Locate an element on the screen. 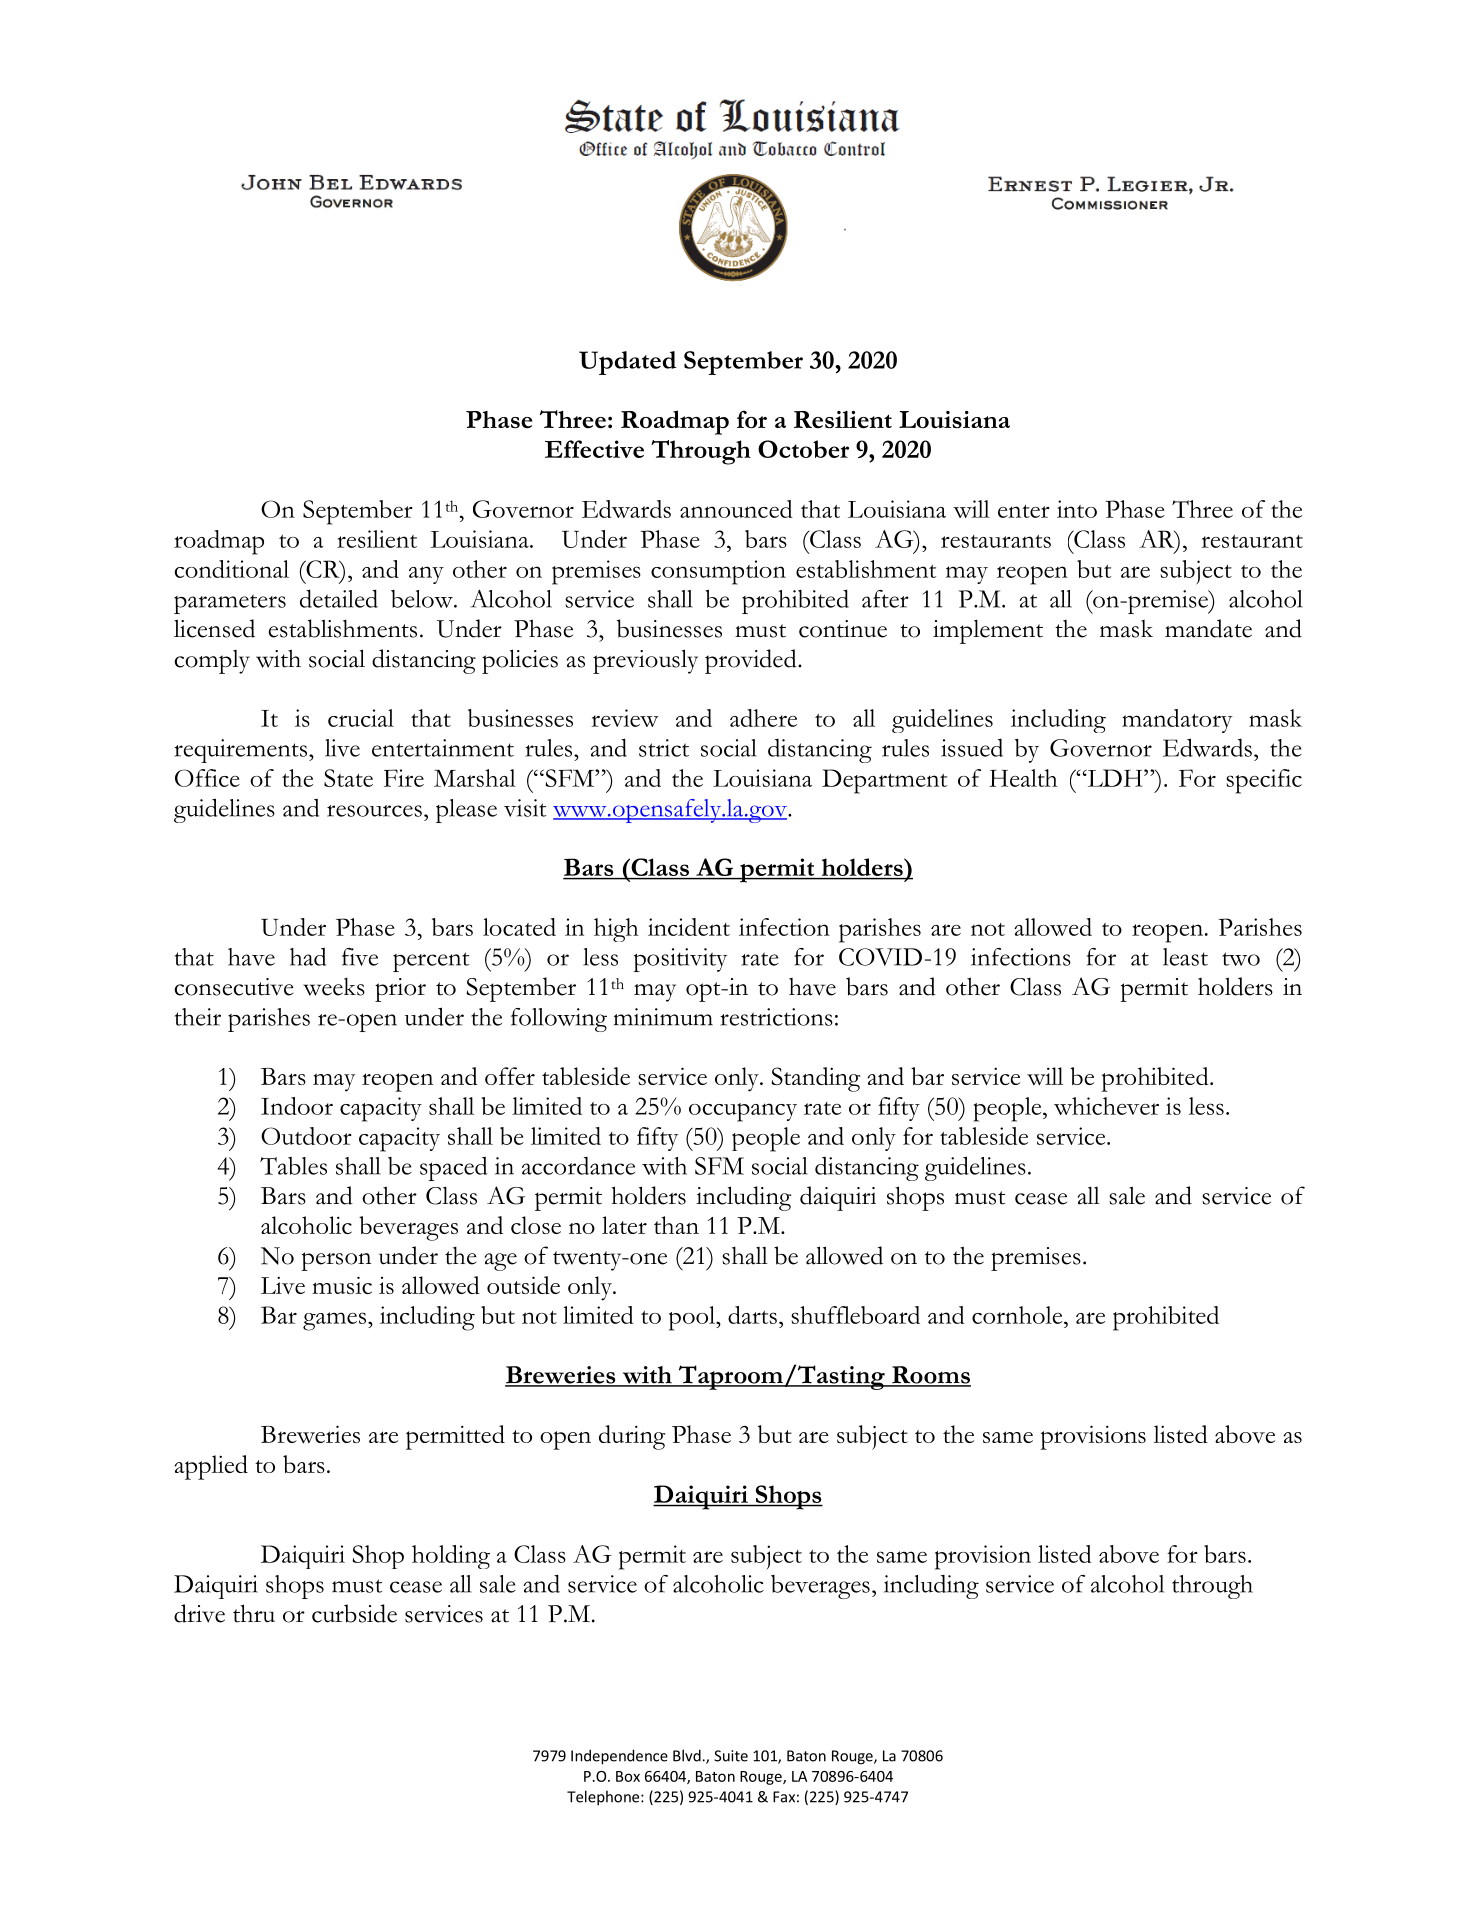 The image size is (1476, 1910). conditional is located at coordinates (231, 569).
